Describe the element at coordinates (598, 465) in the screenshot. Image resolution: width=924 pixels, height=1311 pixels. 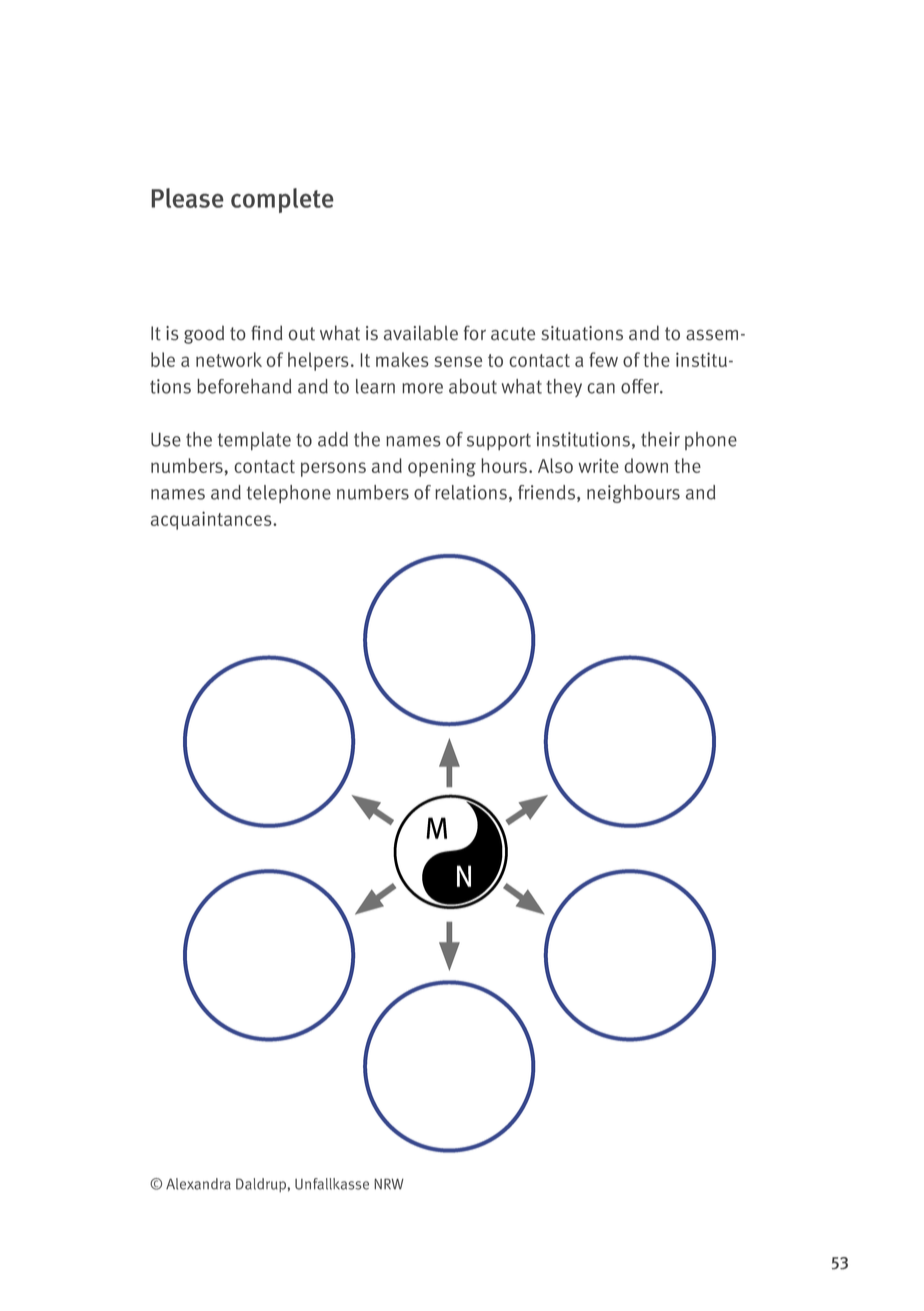
I see `write` at that location.
